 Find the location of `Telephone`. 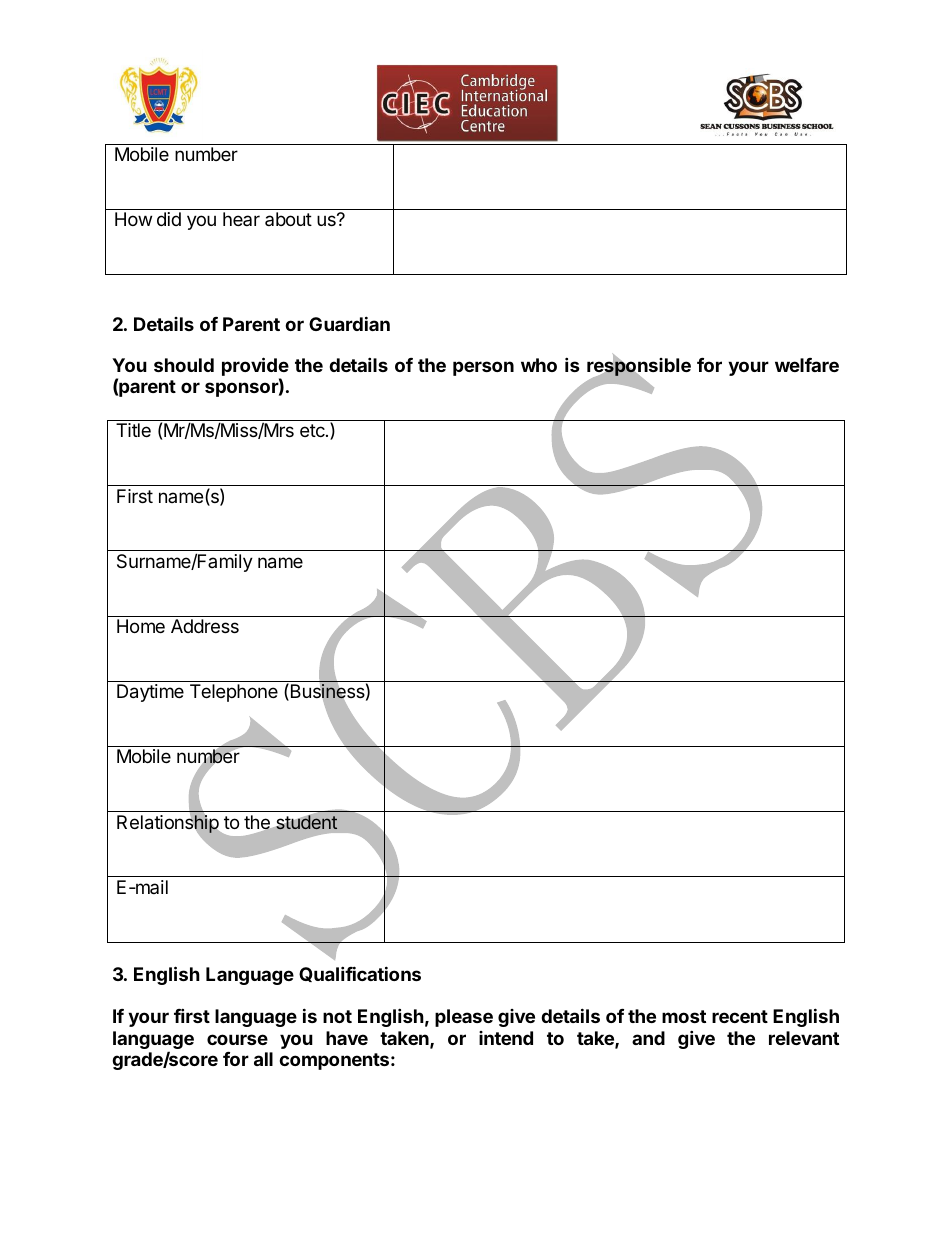

Telephone is located at coordinates (234, 693).
